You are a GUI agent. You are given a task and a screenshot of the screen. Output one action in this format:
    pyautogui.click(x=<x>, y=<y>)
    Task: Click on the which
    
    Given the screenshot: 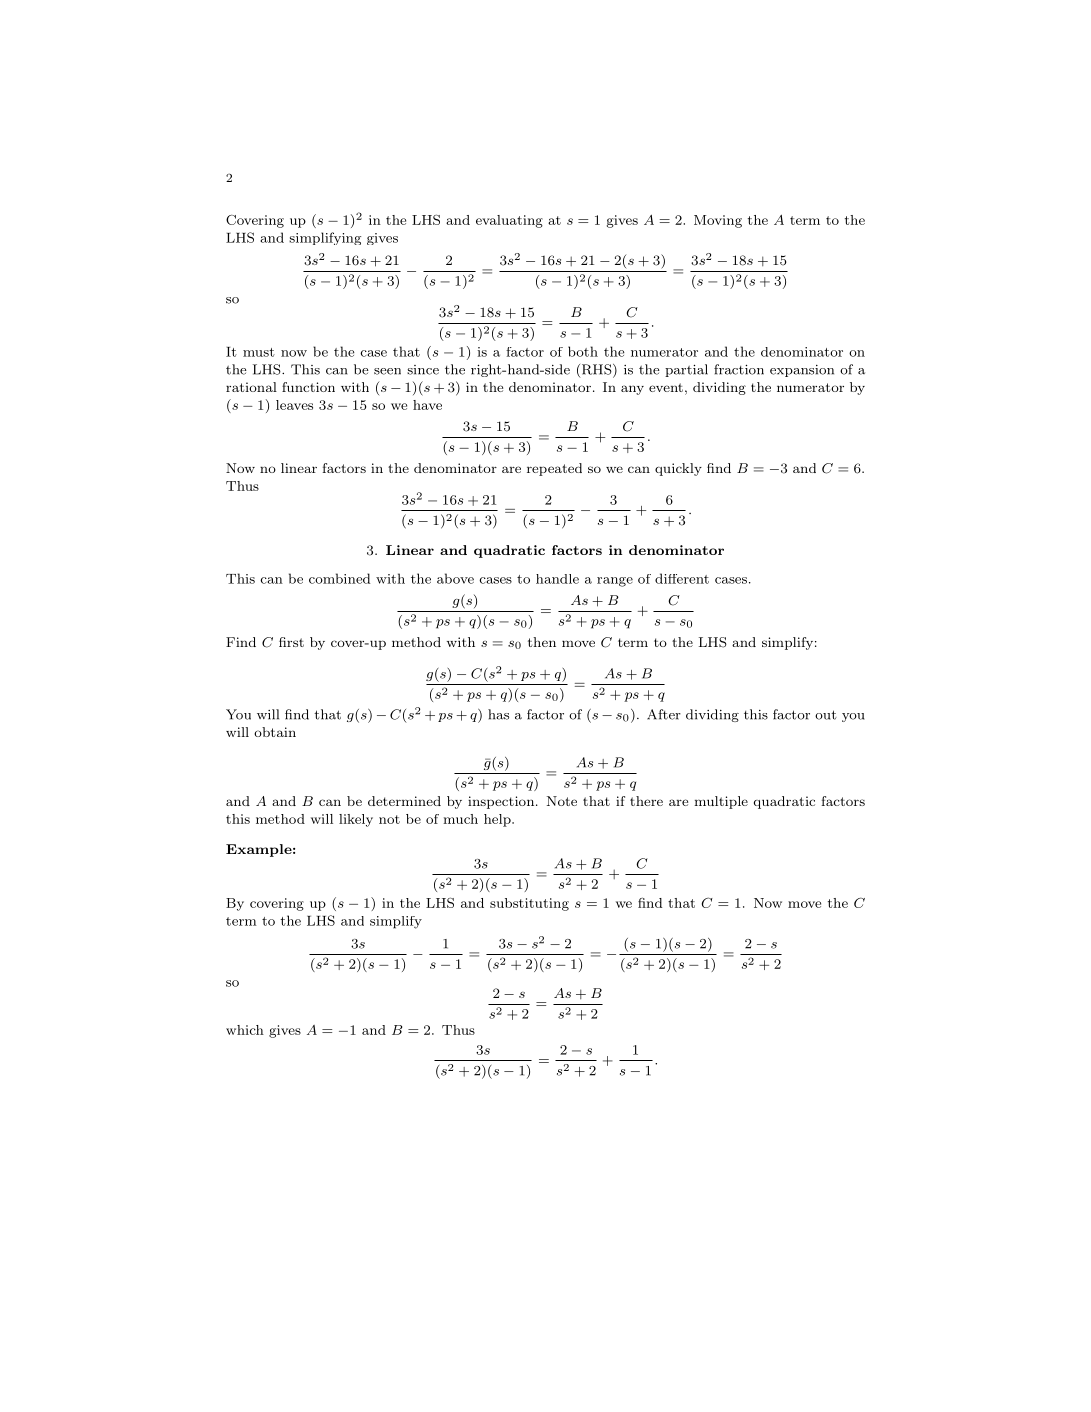 What is the action you would take?
    pyautogui.click(x=245, y=1030)
